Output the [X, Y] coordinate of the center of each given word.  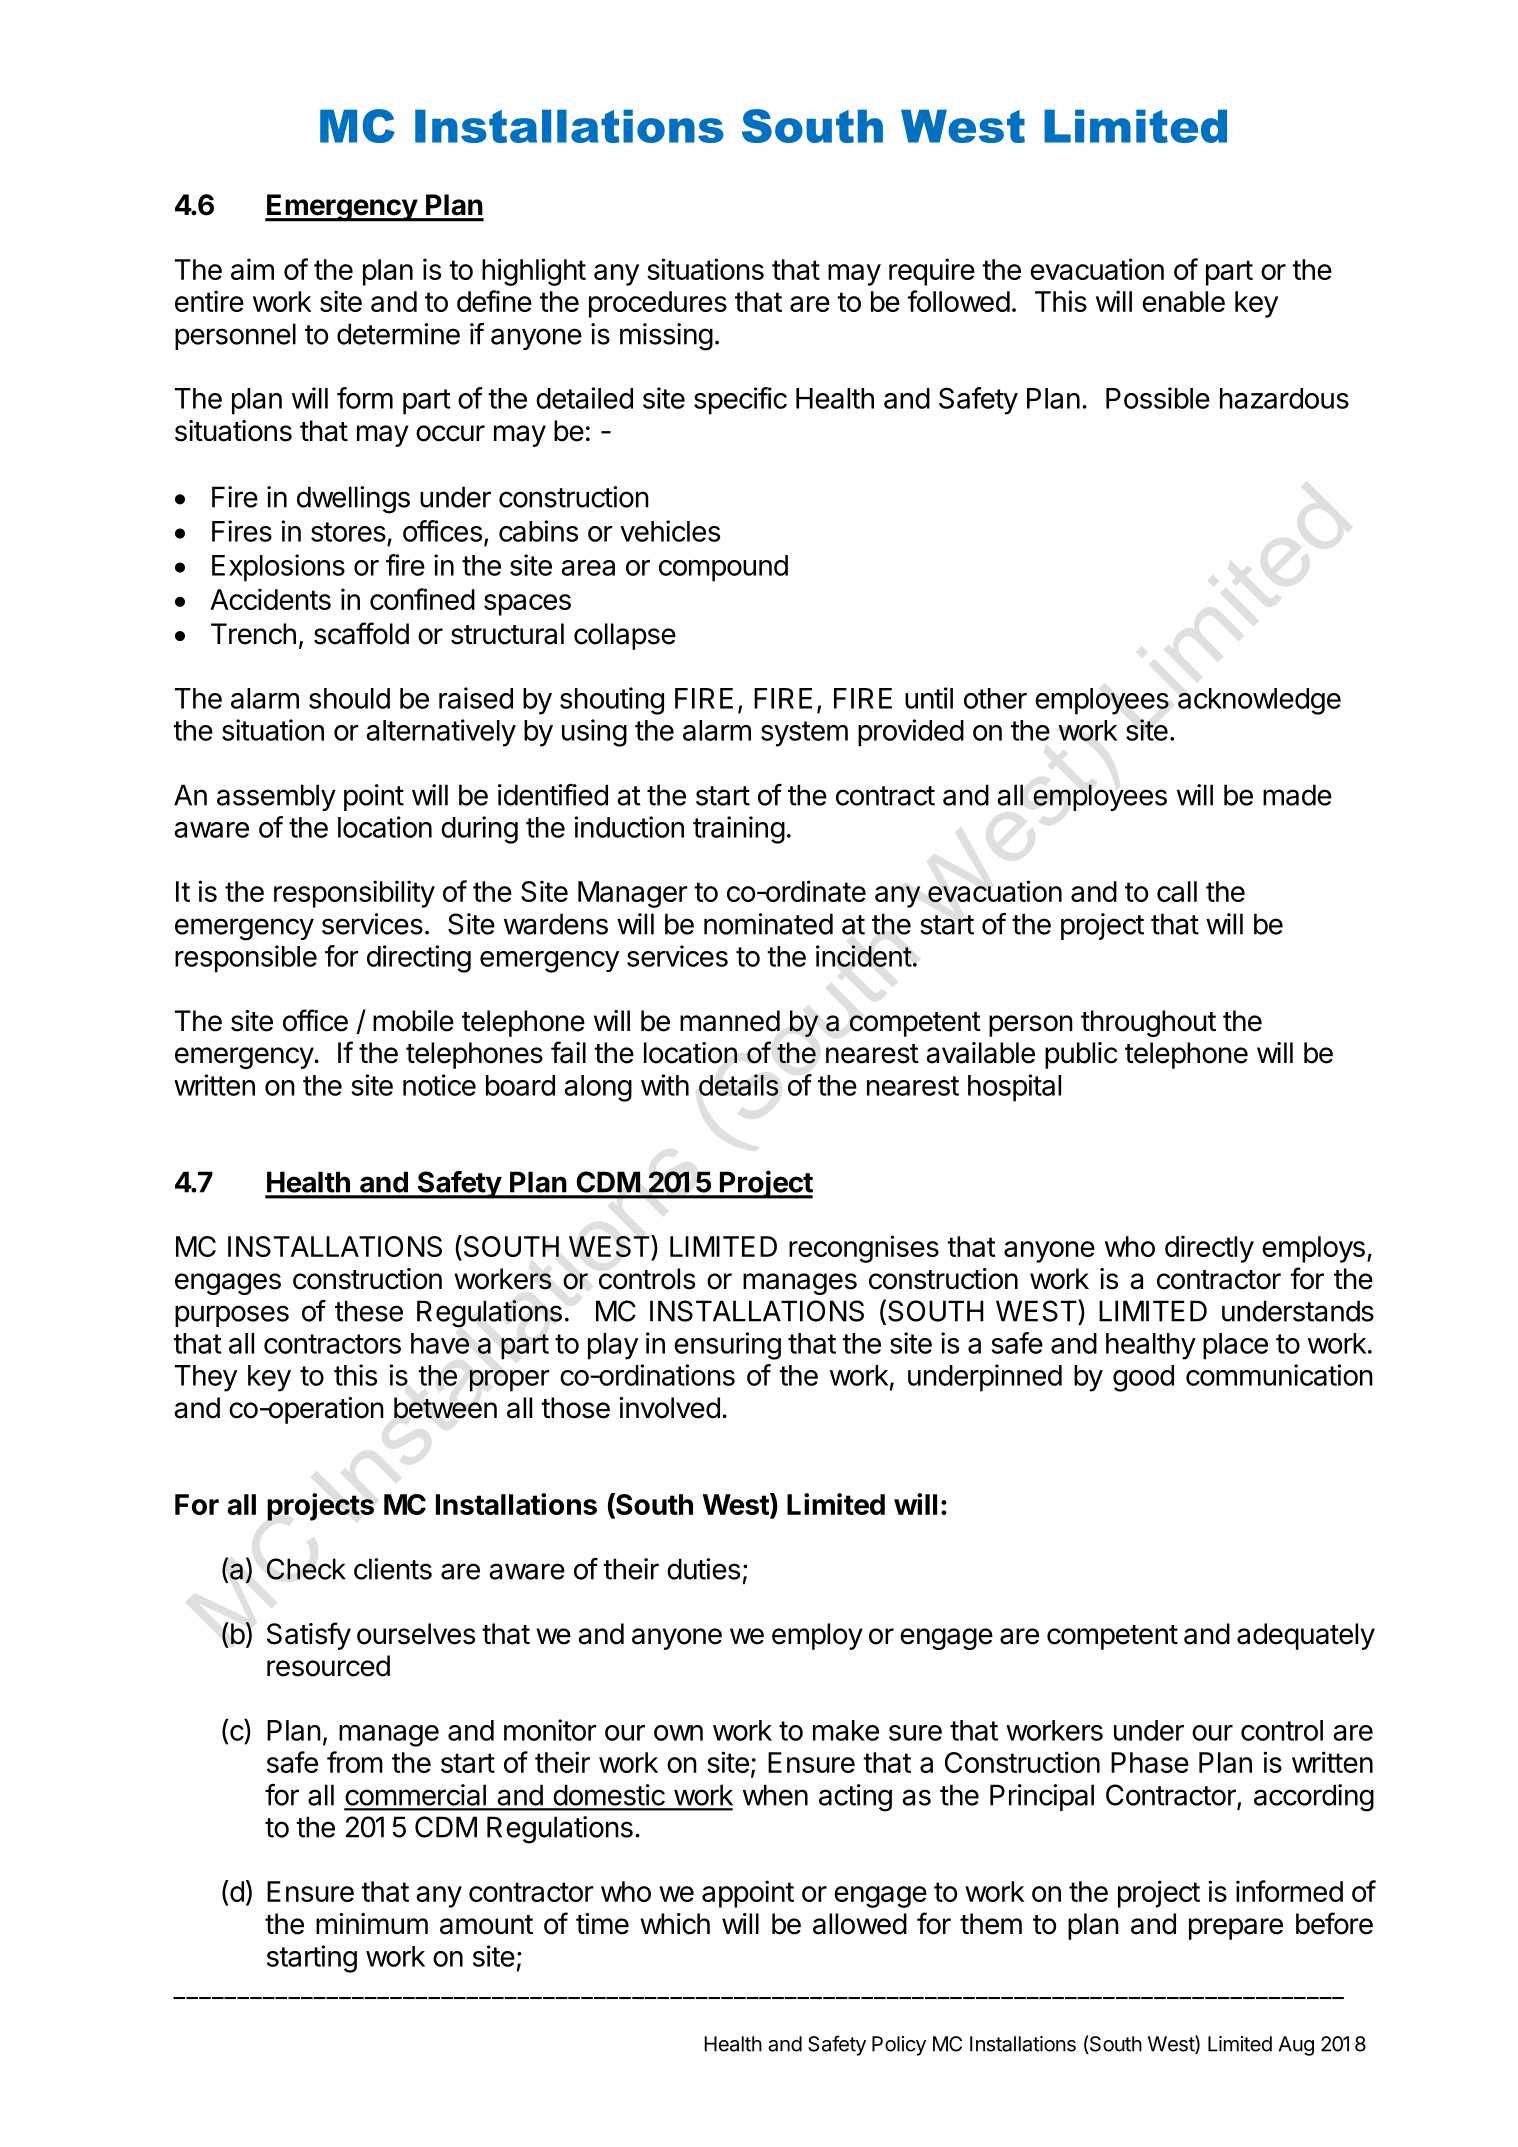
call [1177, 891]
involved [669, 1408]
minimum [372, 1923]
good [1143, 1378]
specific [740, 401]
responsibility [354, 894]
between [445, 1408]
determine [398, 334]
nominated [768, 924]
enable [1183, 301]
